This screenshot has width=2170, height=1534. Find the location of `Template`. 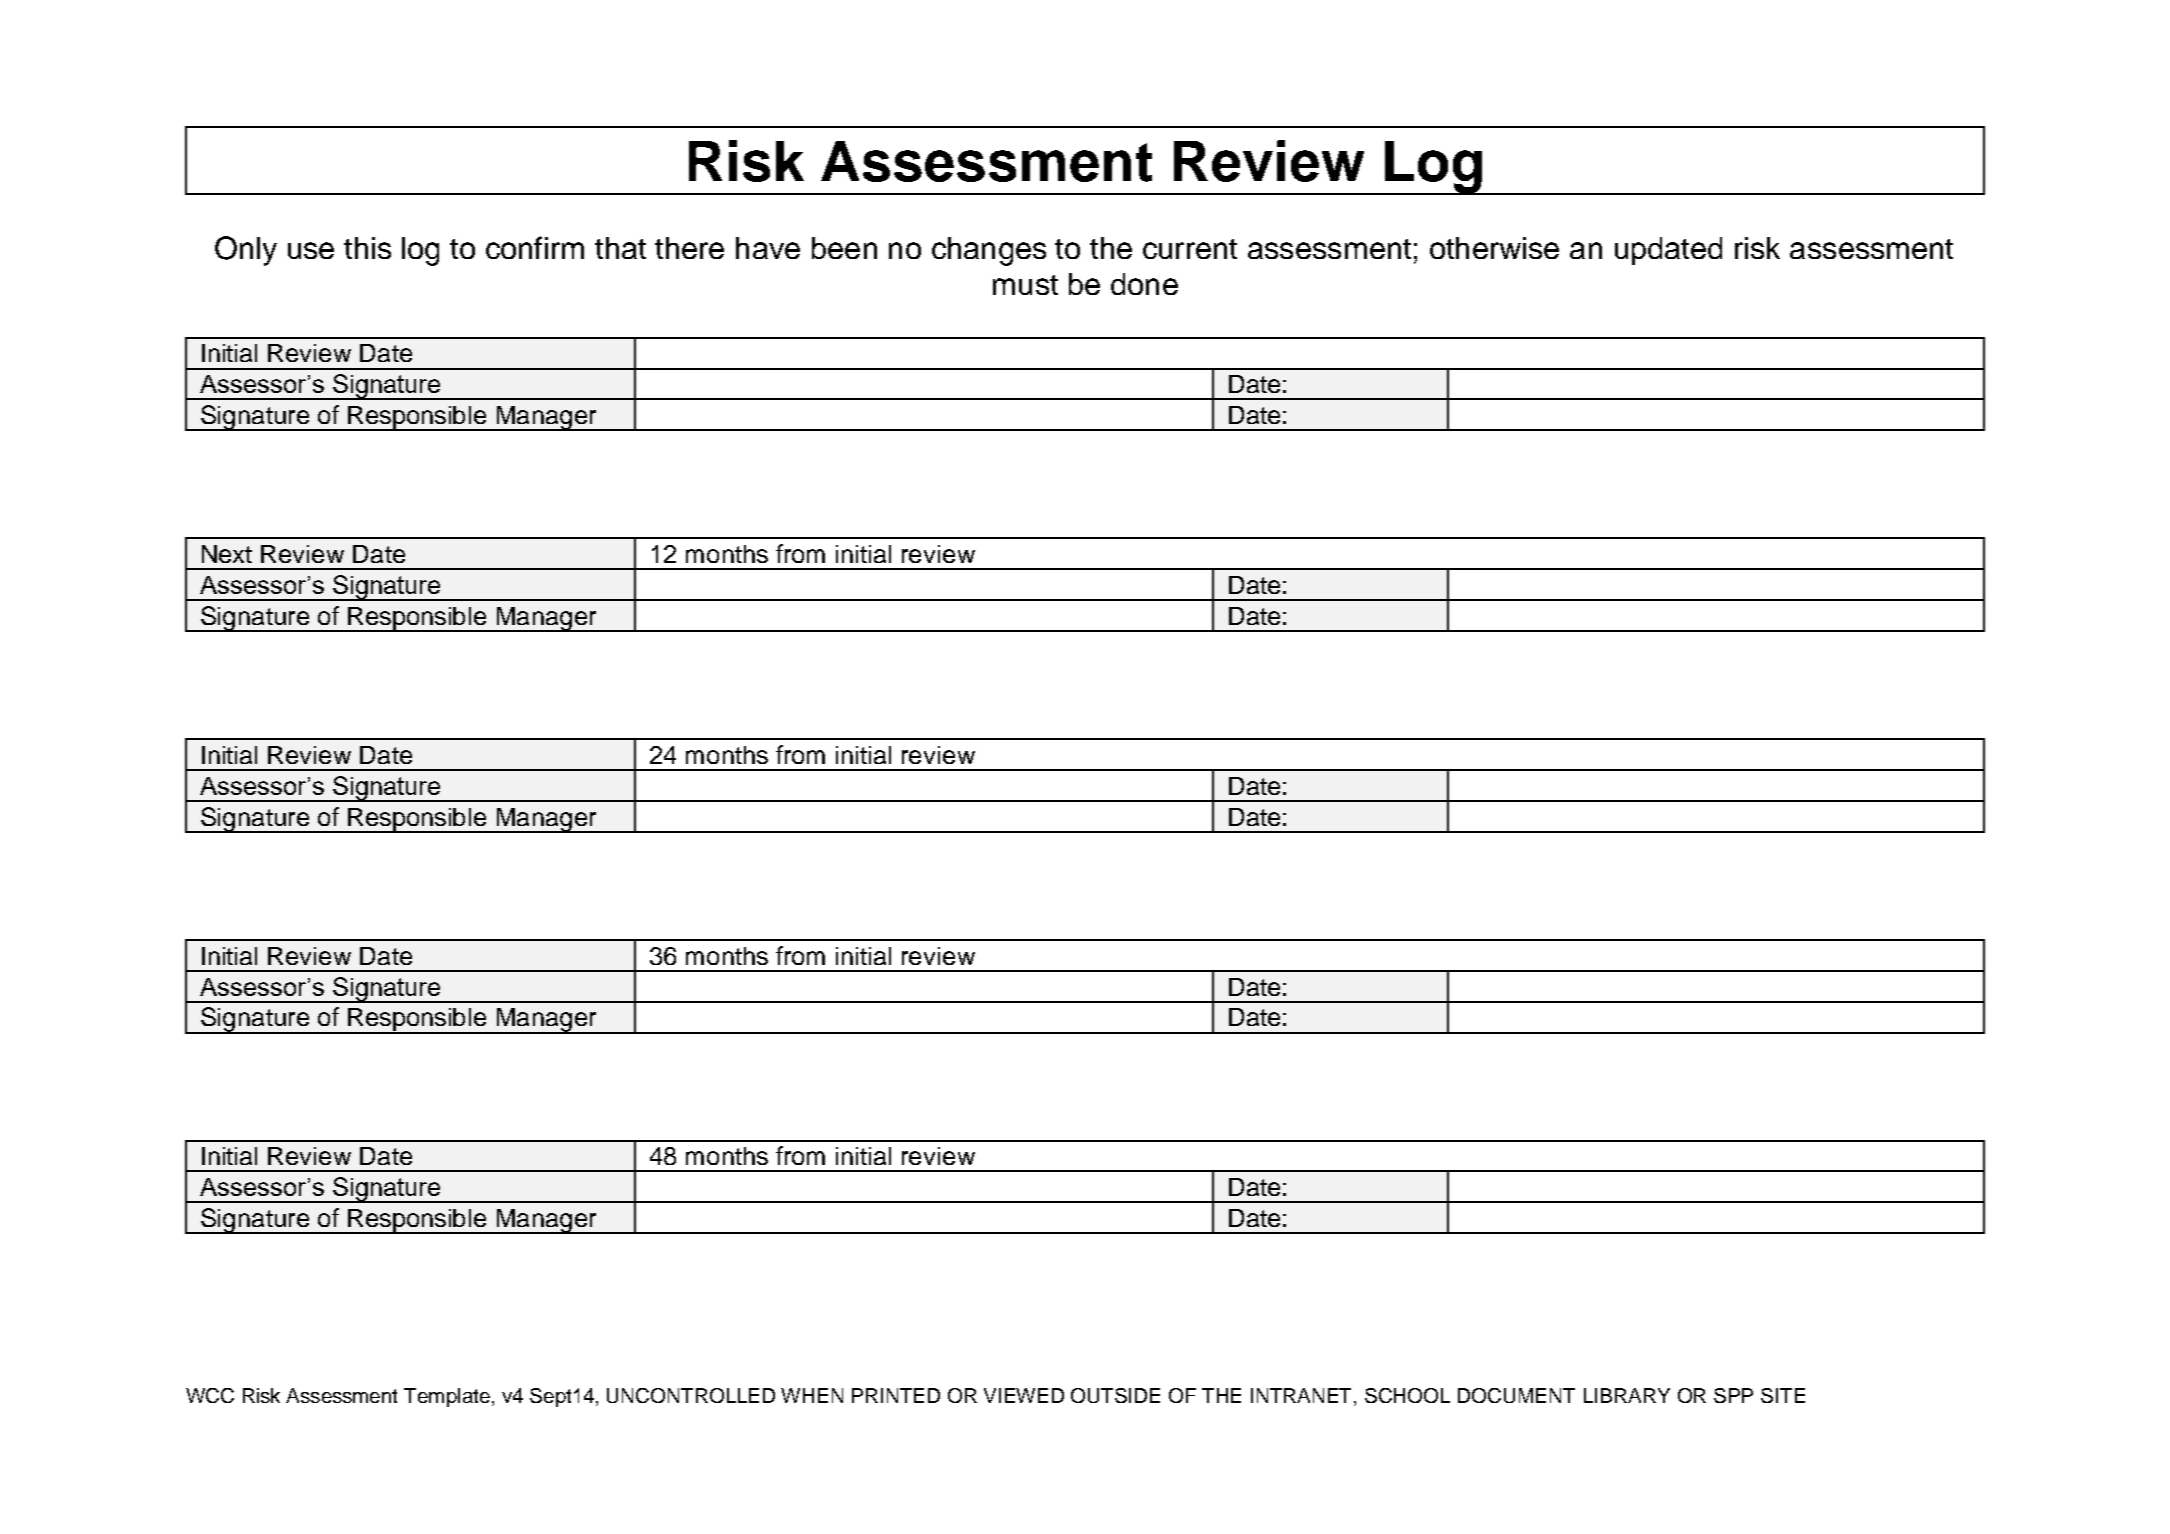

Template is located at coordinates (447, 1397).
